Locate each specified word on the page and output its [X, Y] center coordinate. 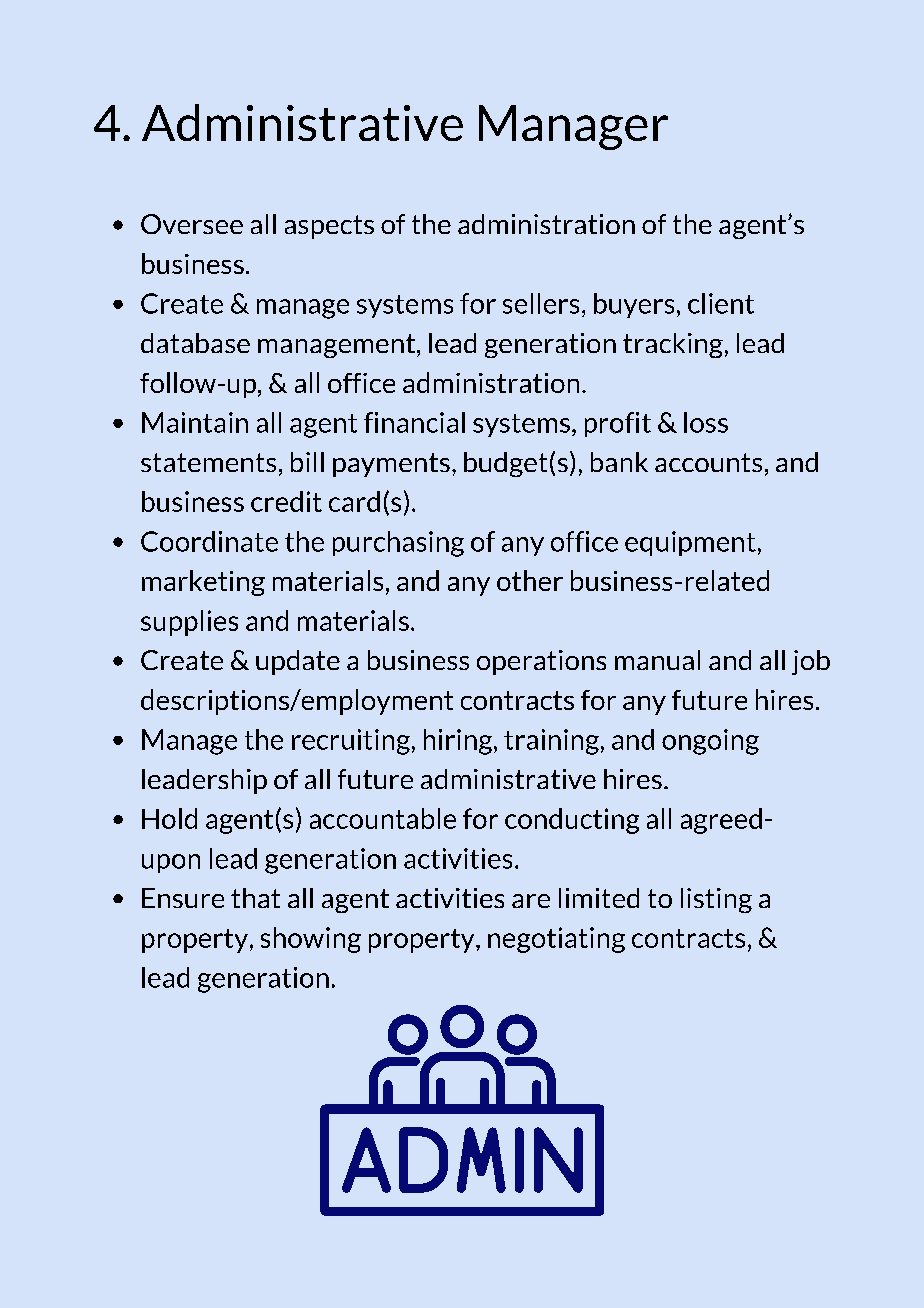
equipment [690, 543]
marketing [203, 583]
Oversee [192, 224]
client [721, 303]
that [255, 898]
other [530, 580]
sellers [541, 303]
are [531, 901]
